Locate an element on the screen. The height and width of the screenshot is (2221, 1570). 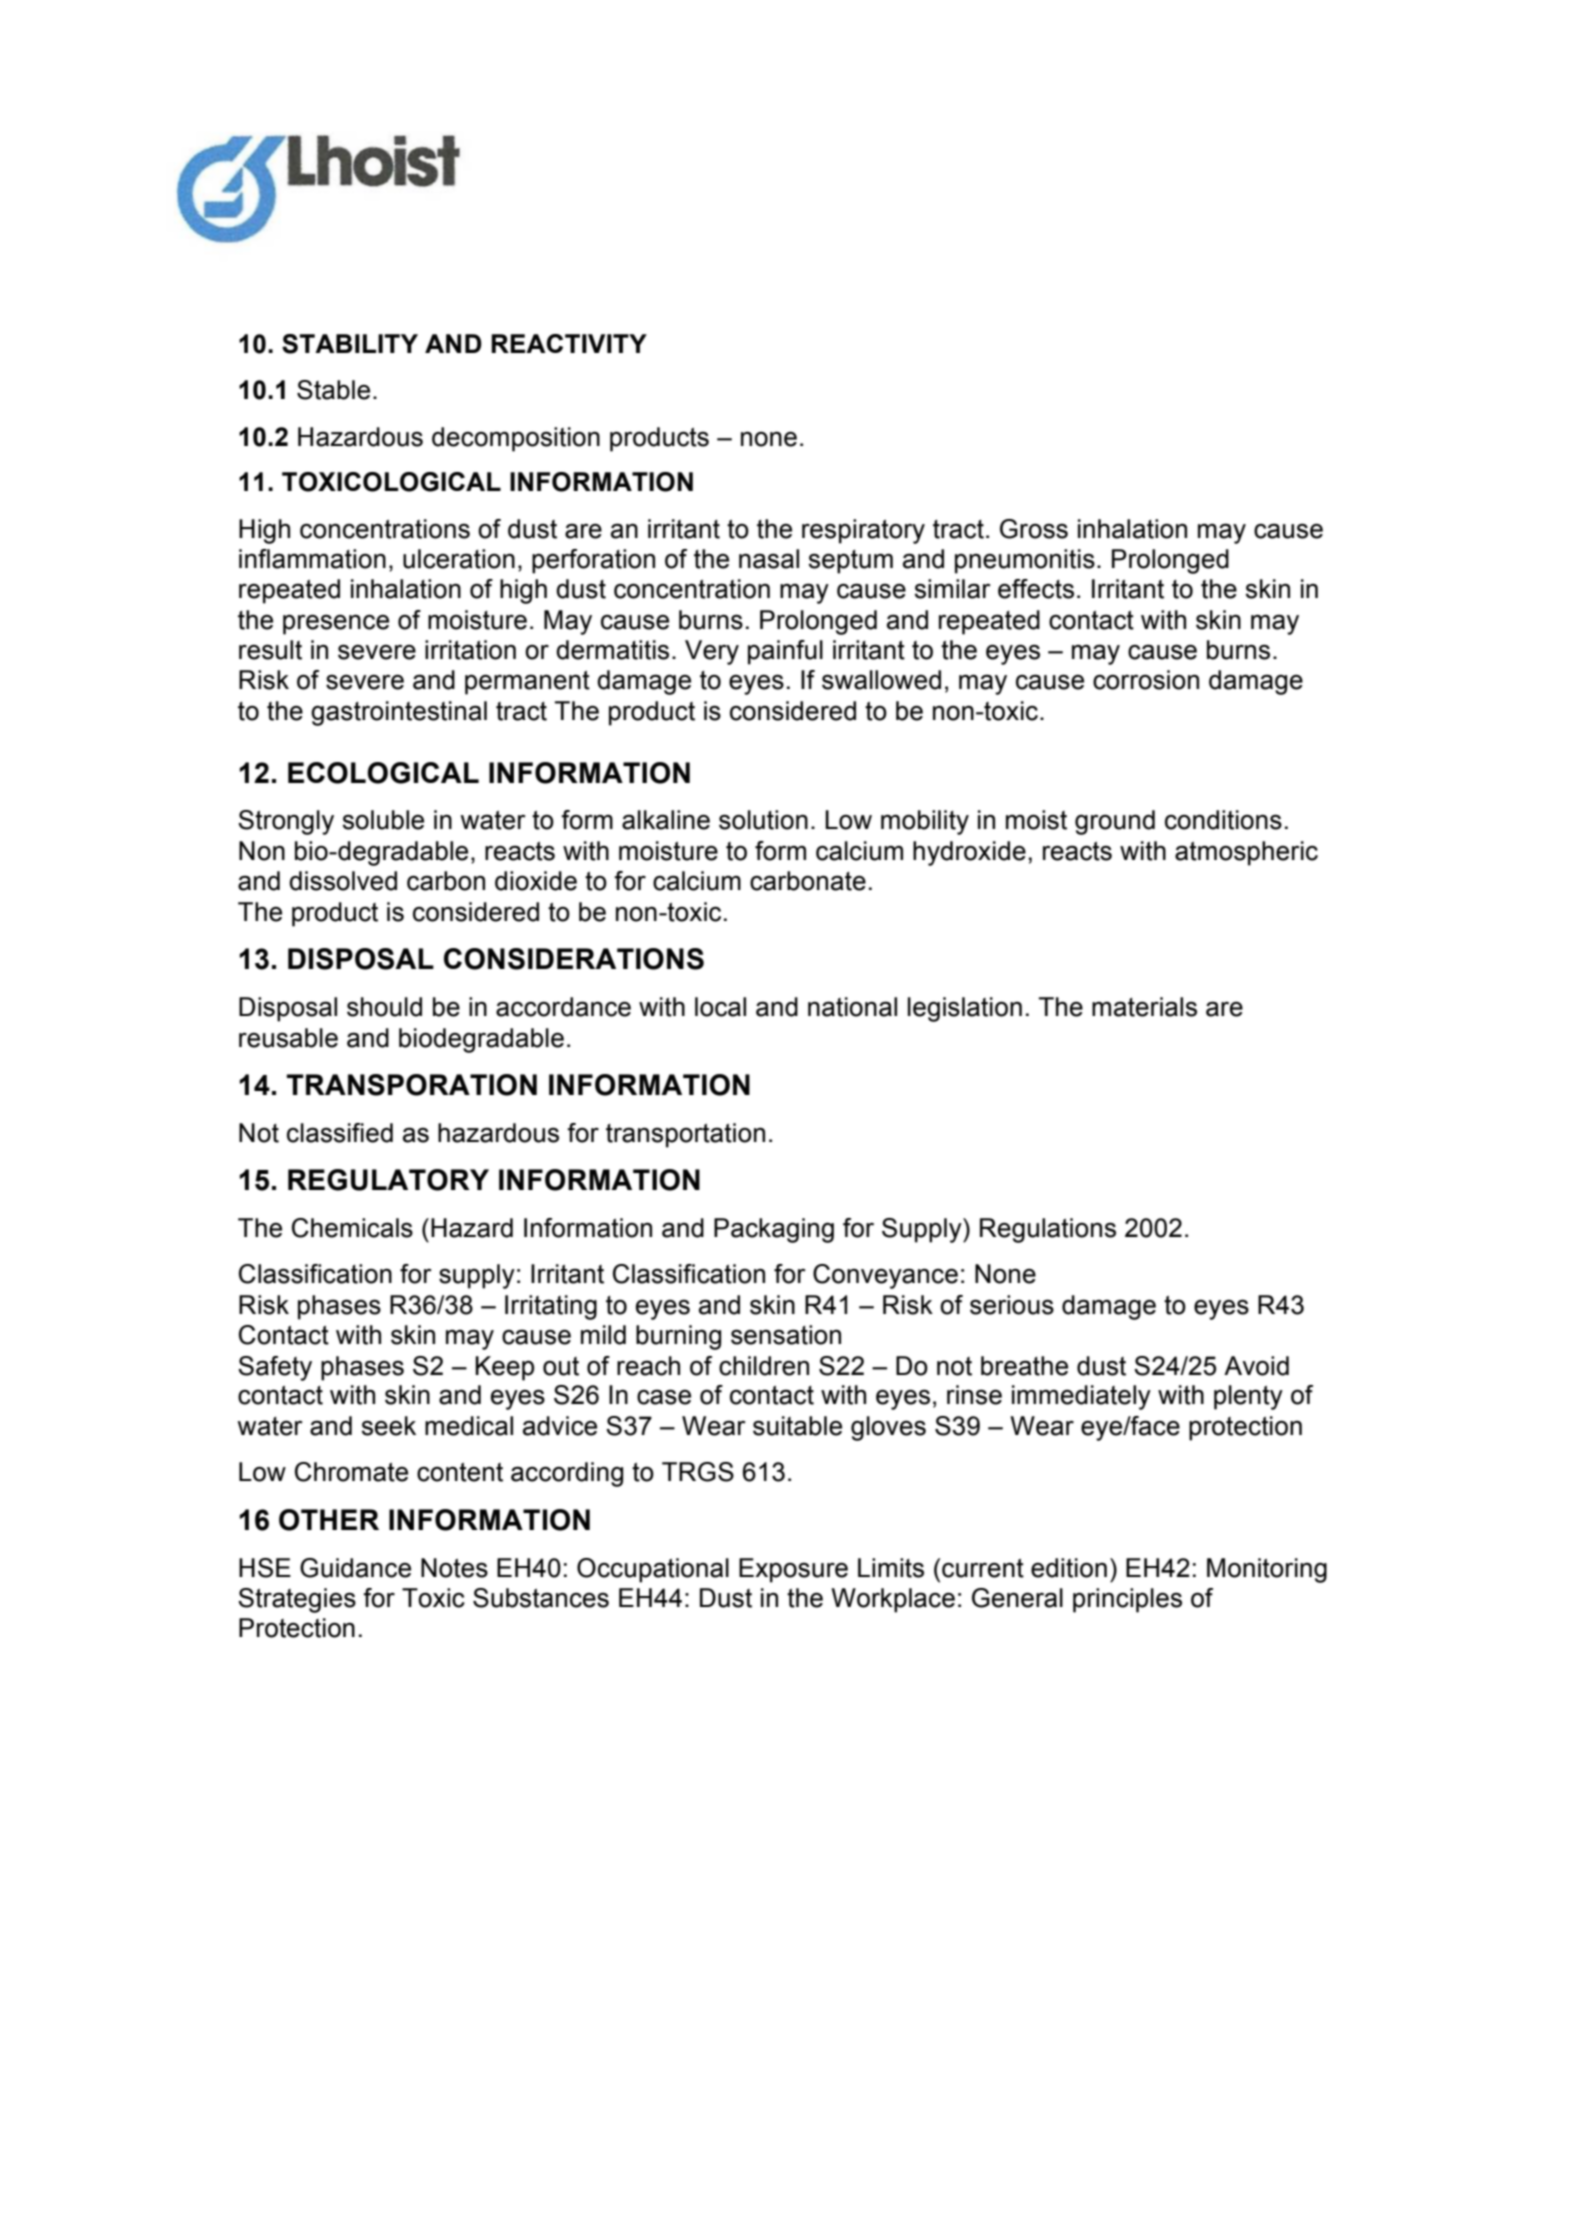
solution is located at coordinates (763, 820).
